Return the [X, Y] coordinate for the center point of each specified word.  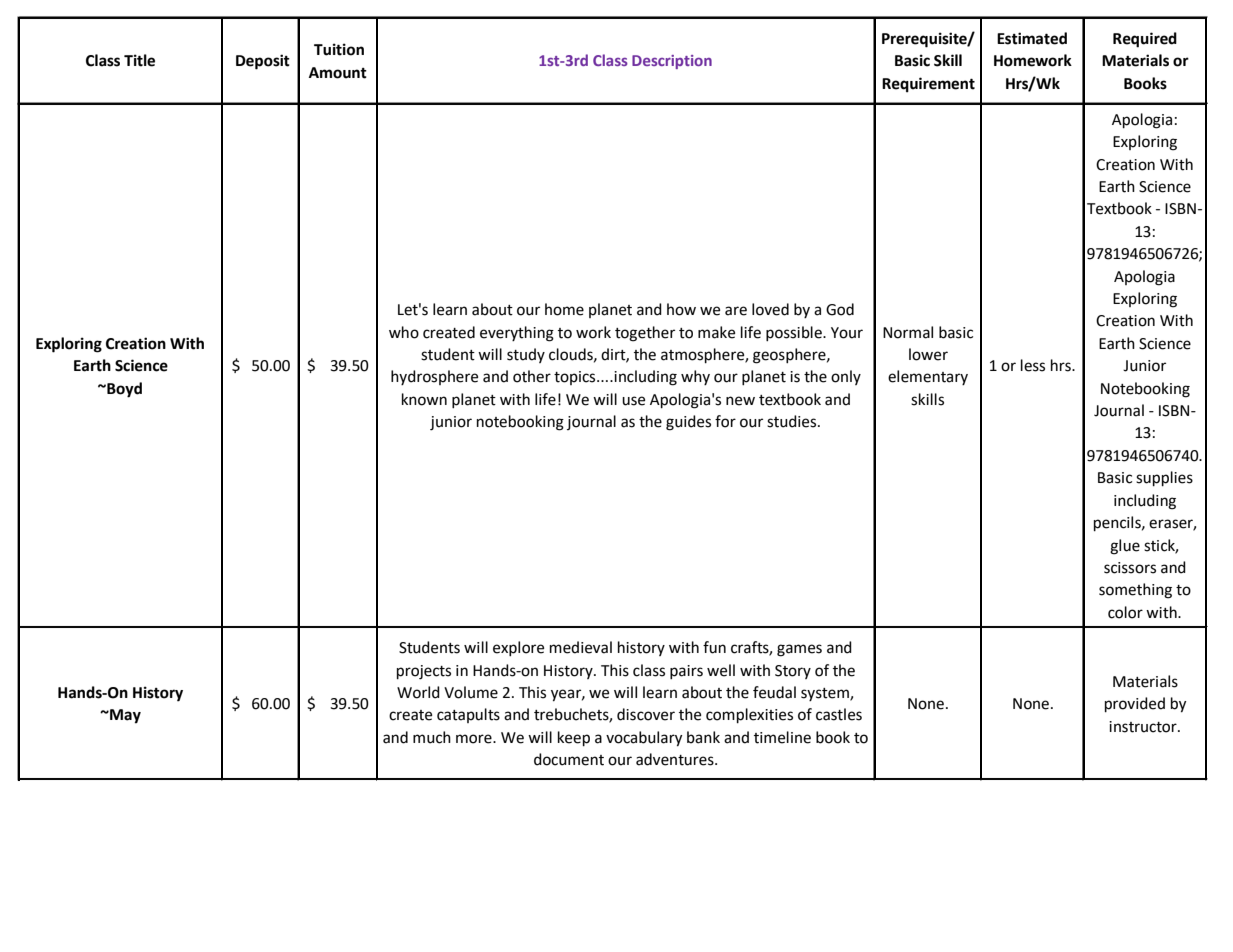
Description [672, 62]
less [1033, 365]
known [424, 399]
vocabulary [644, 739]
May [124, 716]
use [633, 401]
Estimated [1032, 38]
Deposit [263, 62]
